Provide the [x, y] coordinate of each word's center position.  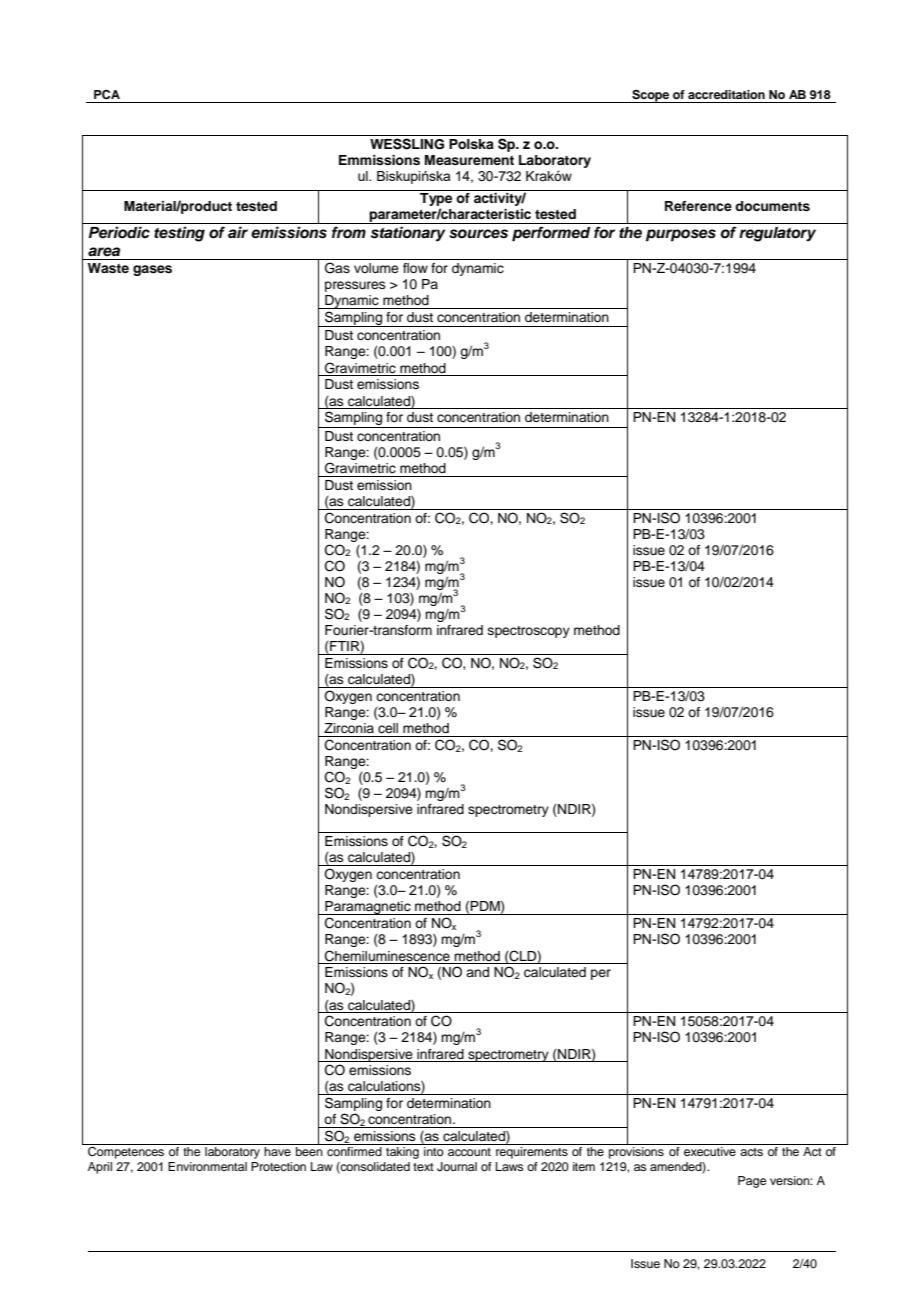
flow [415, 268]
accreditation [726, 94]
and [477, 972]
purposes [681, 235]
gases [152, 270]
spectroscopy [529, 632]
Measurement [469, 160]
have [277, 1151]
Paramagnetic [368, 908]
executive [710, 1151]
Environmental [207, 1166]
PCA [107, 95]
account [469, 1152]
